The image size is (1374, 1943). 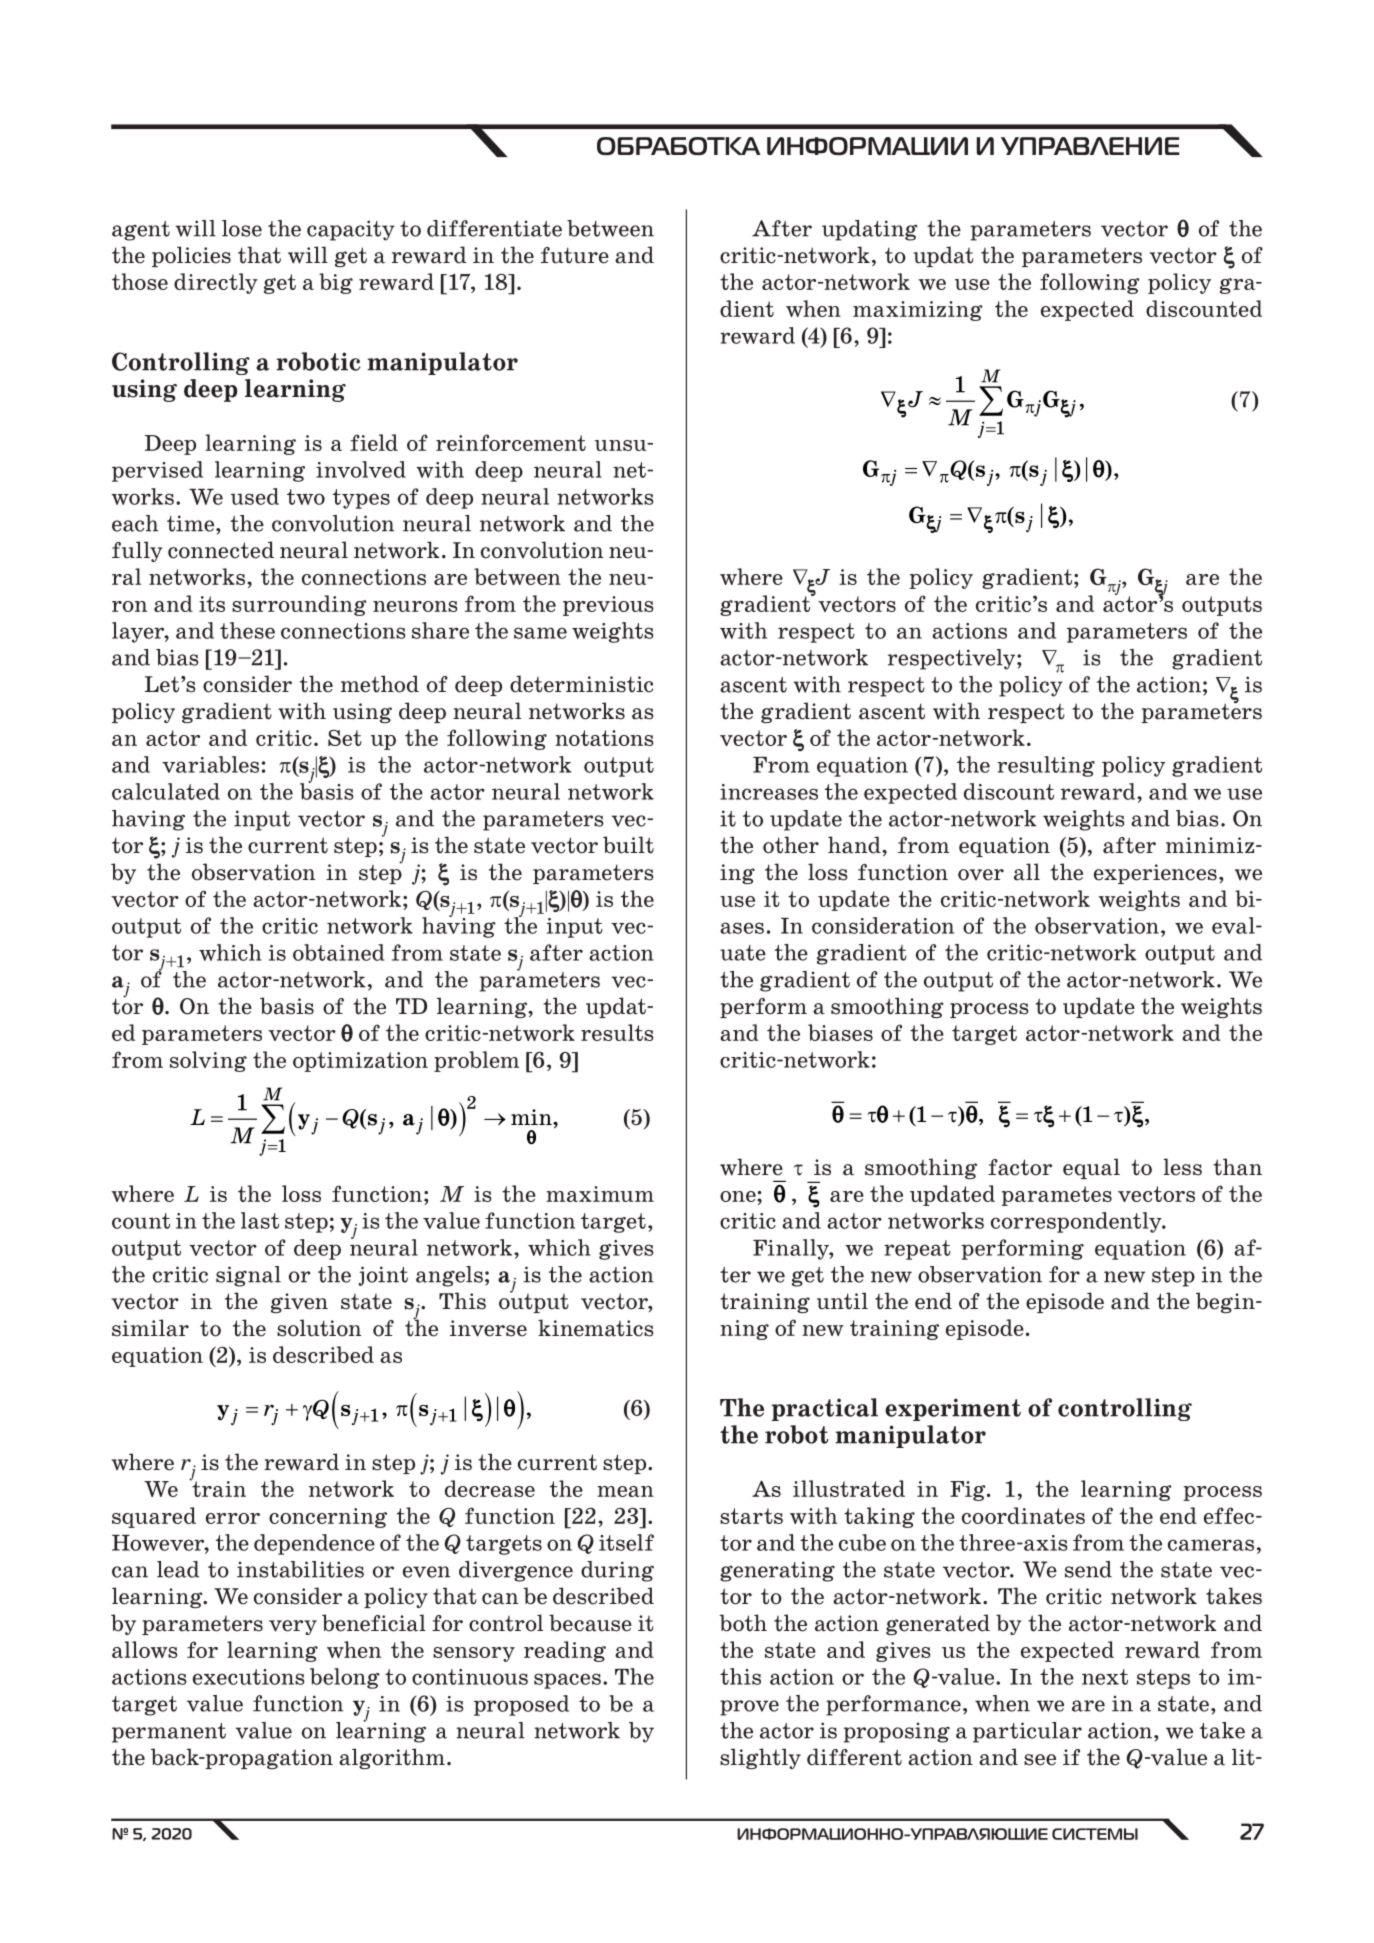 I want to click on next, so click(x=1105, y=1677).
